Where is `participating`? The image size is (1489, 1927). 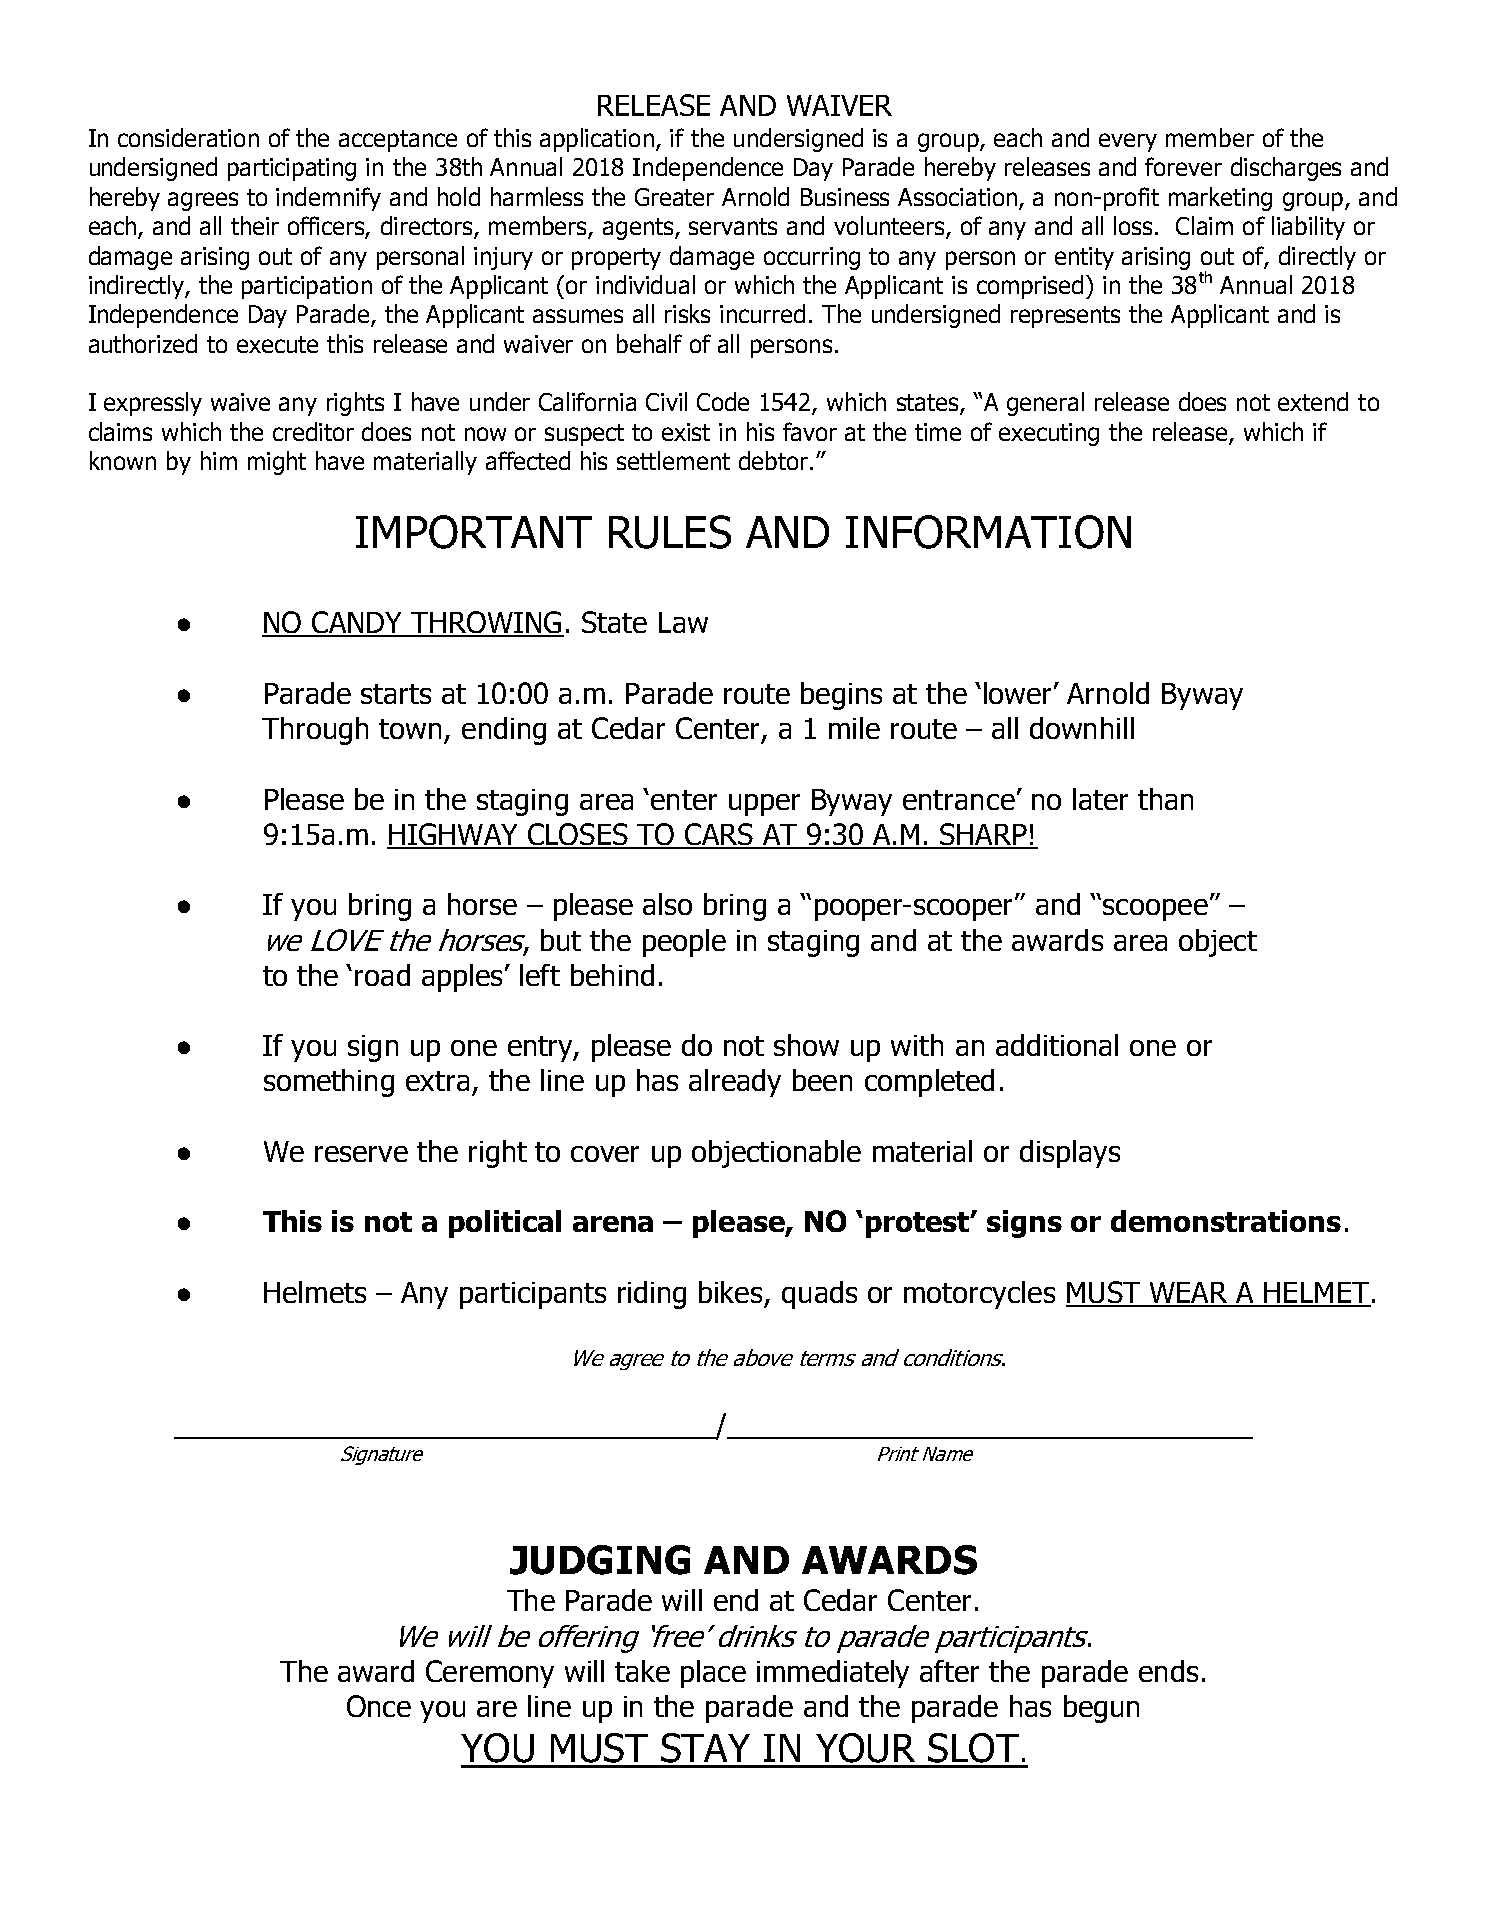 participating is located at coordinates (292, 169).
